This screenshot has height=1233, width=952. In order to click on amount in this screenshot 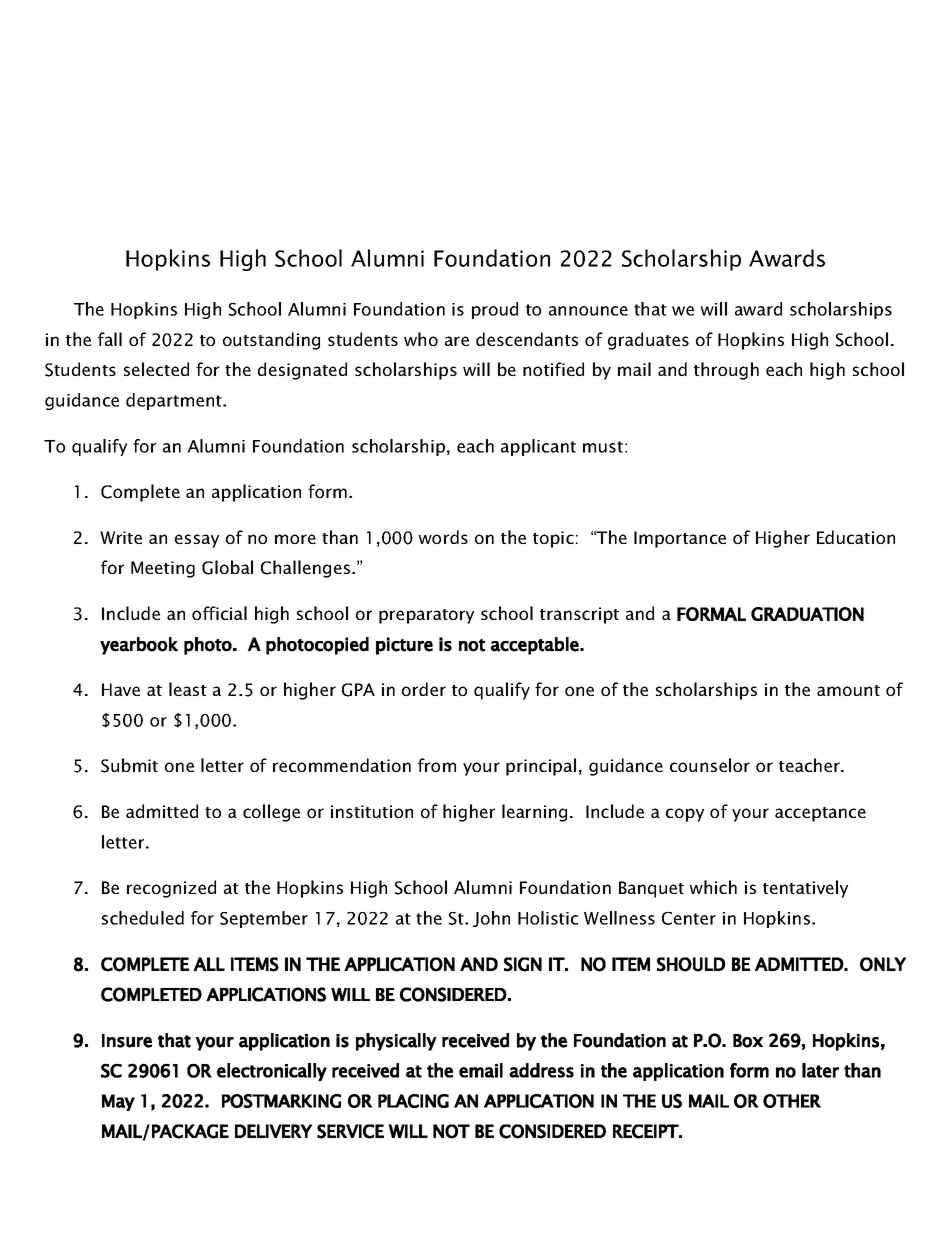, I will do `click(848, 690)`.
